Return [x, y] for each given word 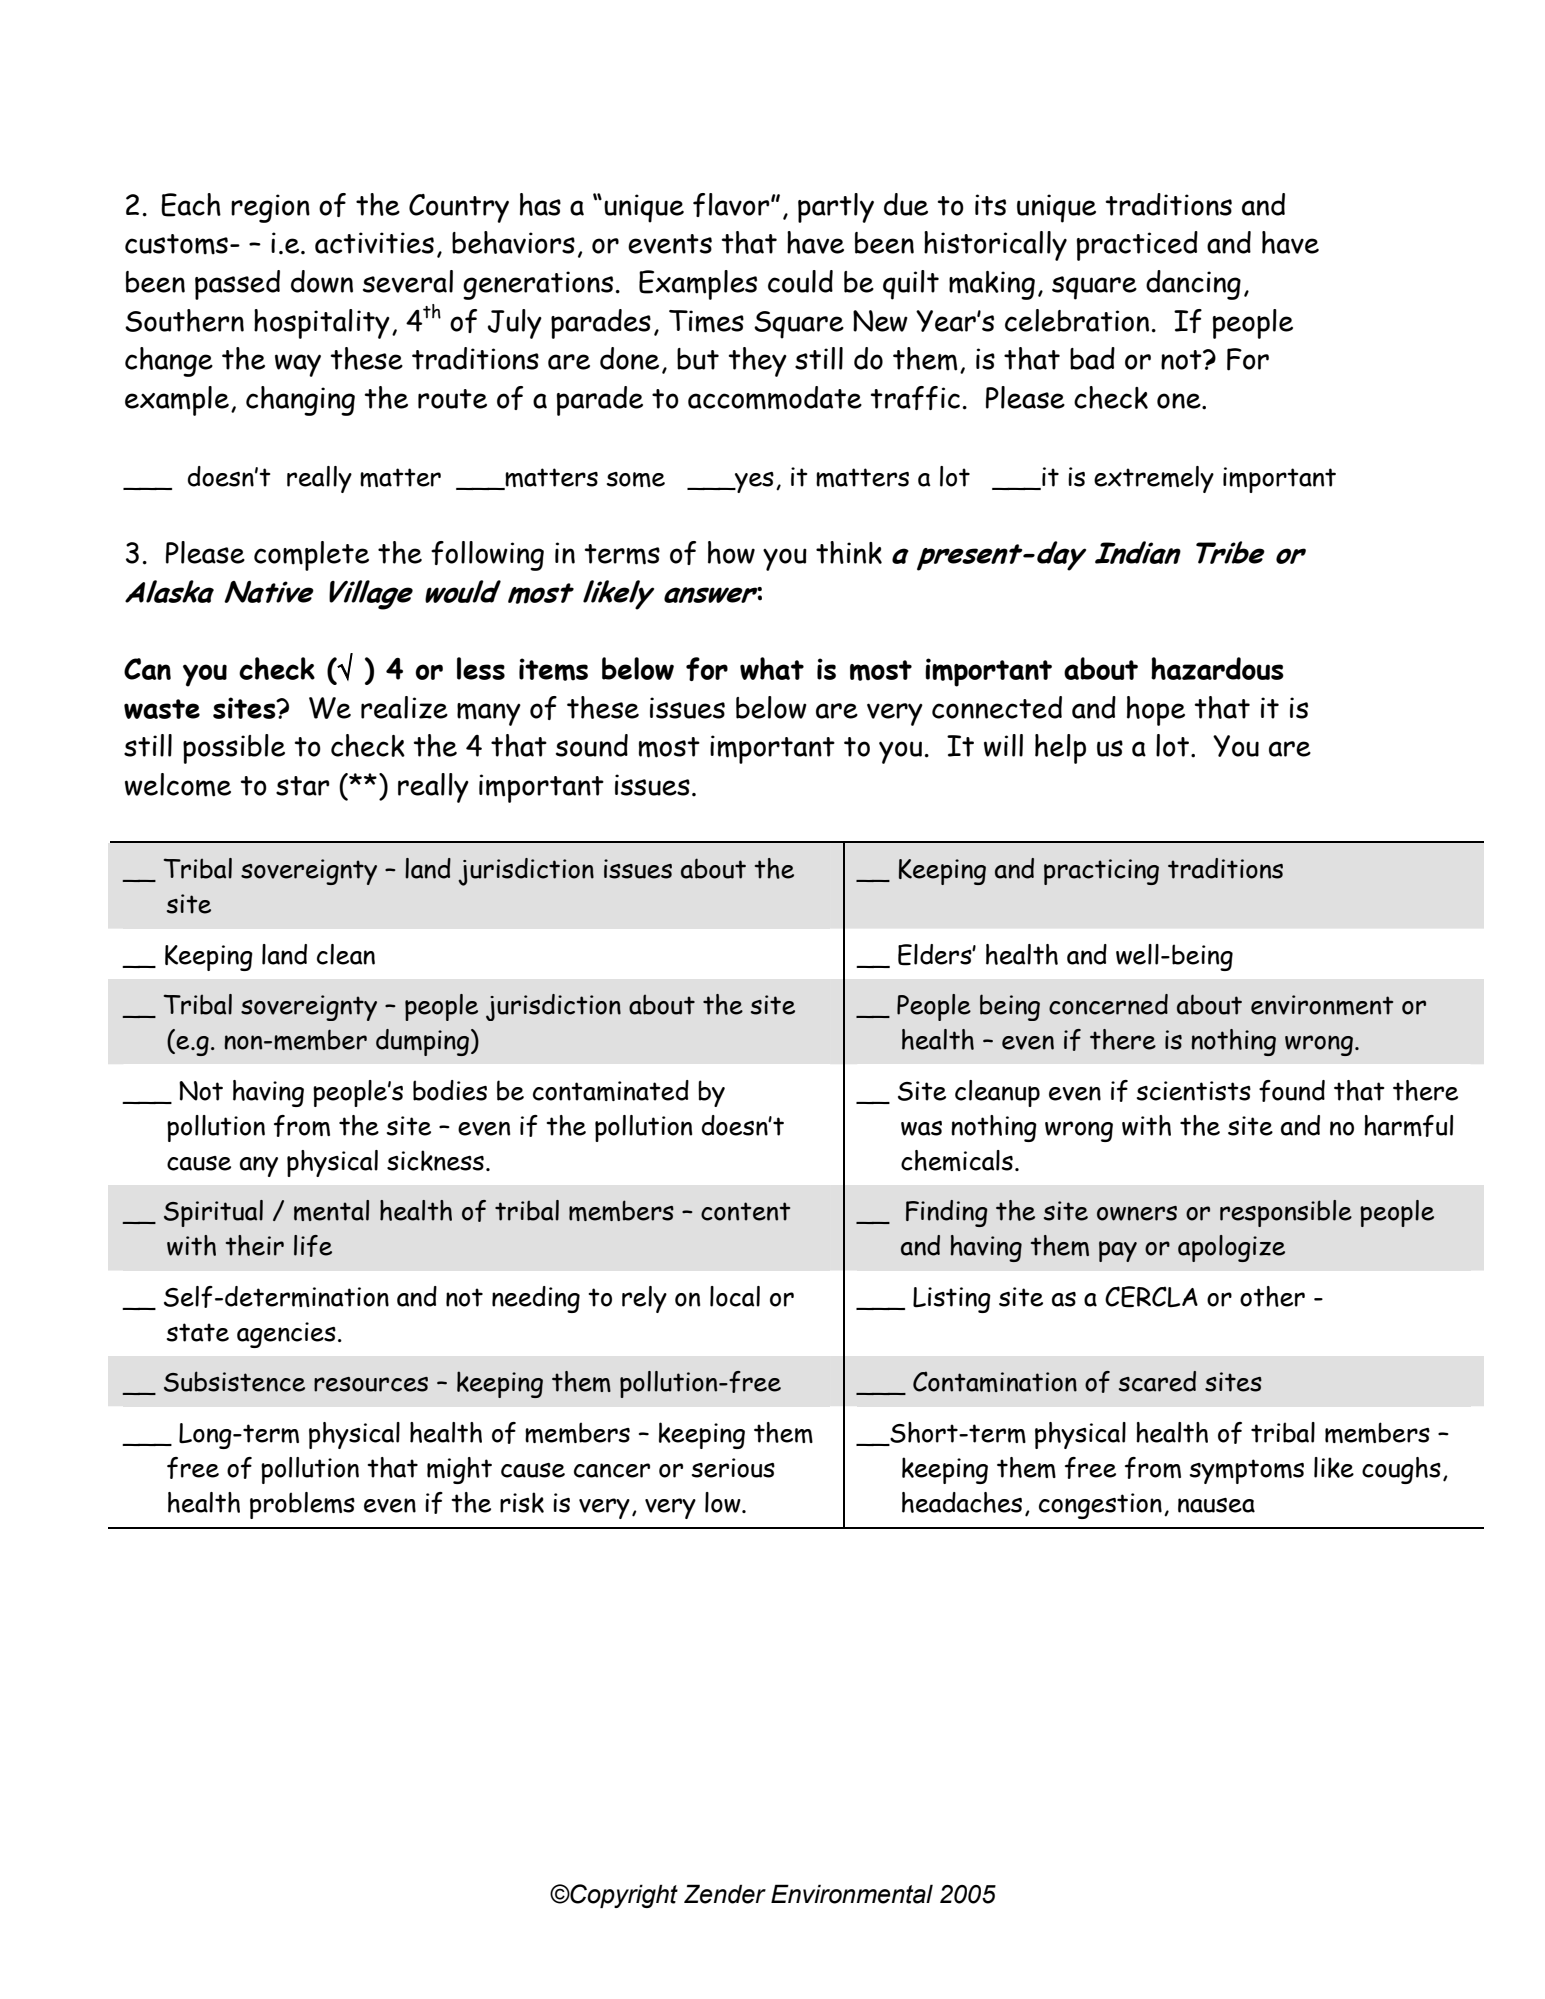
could [800, 281]
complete [311, 556]
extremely [1154, 479]
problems [302, 1505]
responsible [1286, 1213]
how [731, 552]
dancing [1193, 285]
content [745, 1211]
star [303, 786]
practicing [1101, 872]
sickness [435, 1160]
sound [592, 745]
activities [374, 243]
